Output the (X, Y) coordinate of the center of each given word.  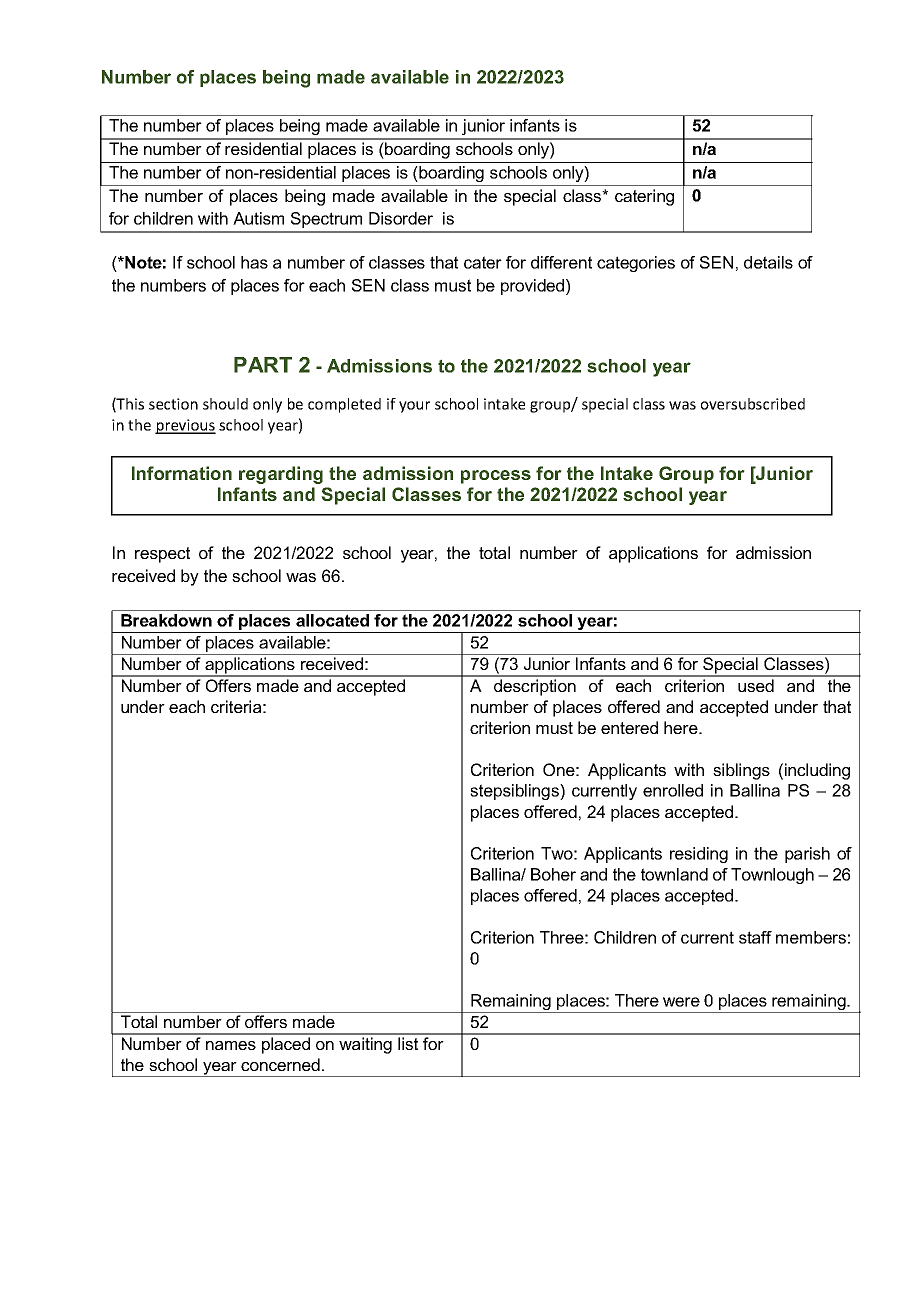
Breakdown (166, 620)
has (254, 262)
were (681, 1002)
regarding (281, 475)
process (496, 477)
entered (629, 727)
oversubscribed (753, 404)
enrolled (673, 790)
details (768, 262)
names (231, 1045)
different (561, 262)
